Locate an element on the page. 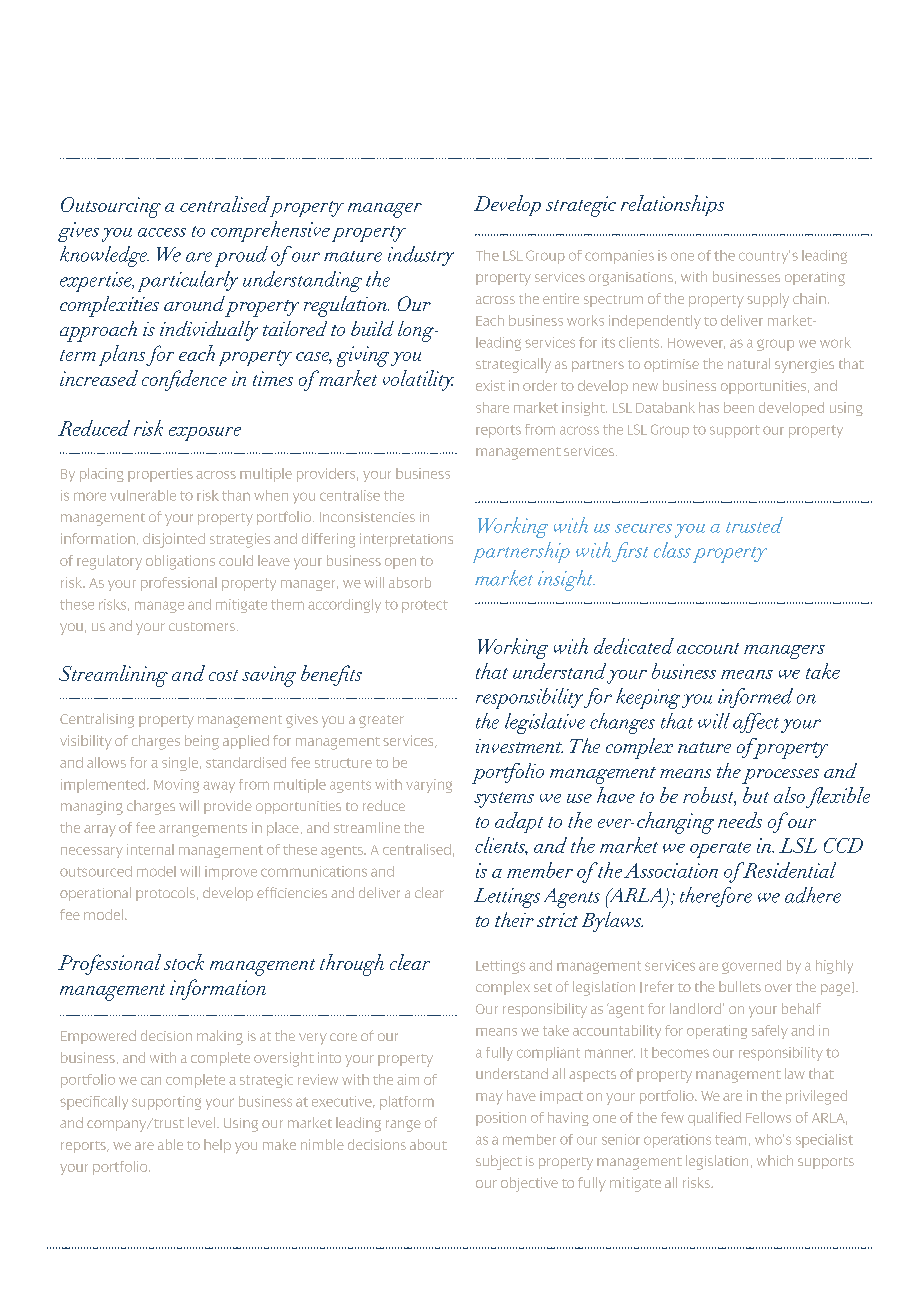  relationships is located at coordinates (672, 205).
